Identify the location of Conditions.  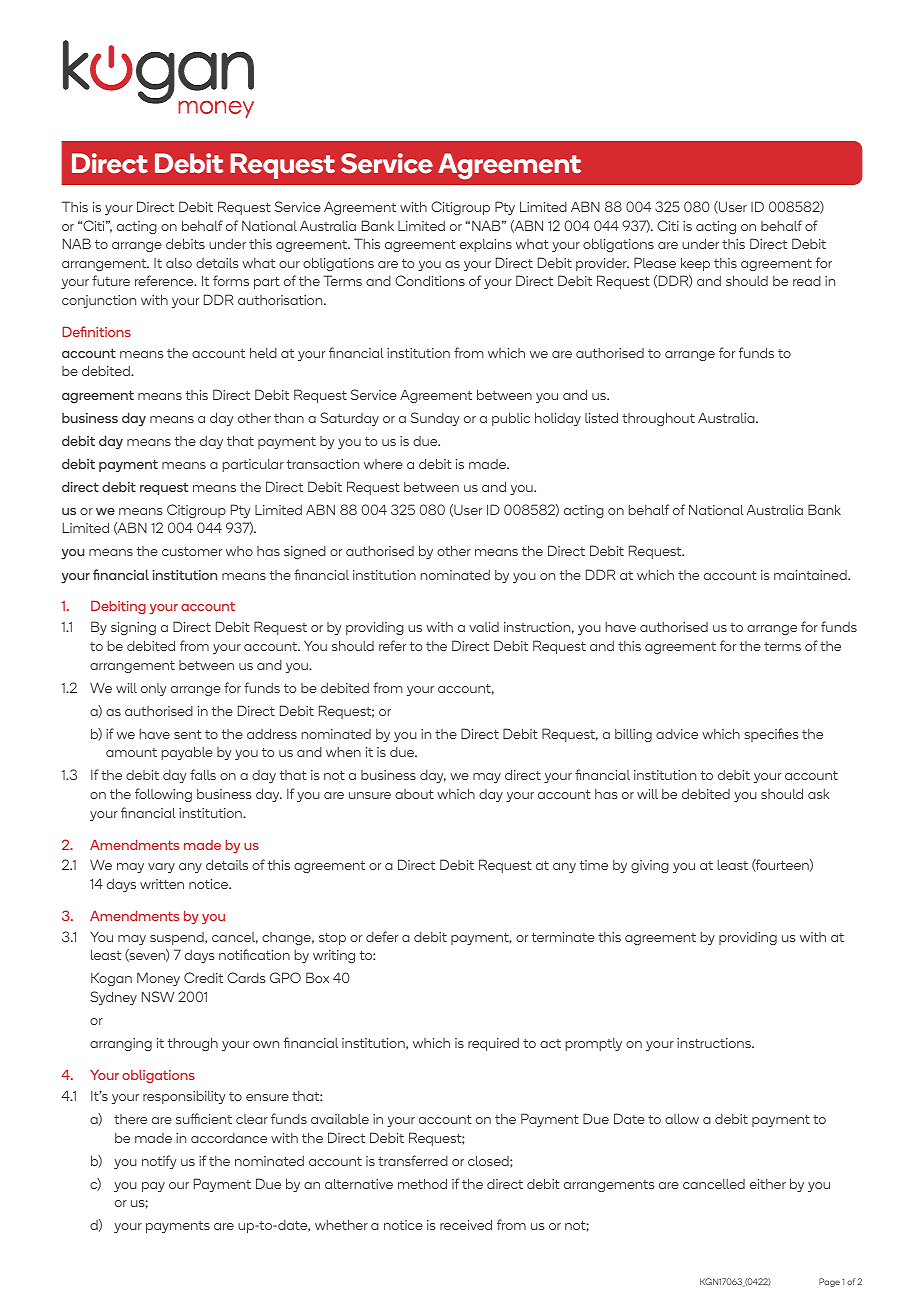
(430, 280).
